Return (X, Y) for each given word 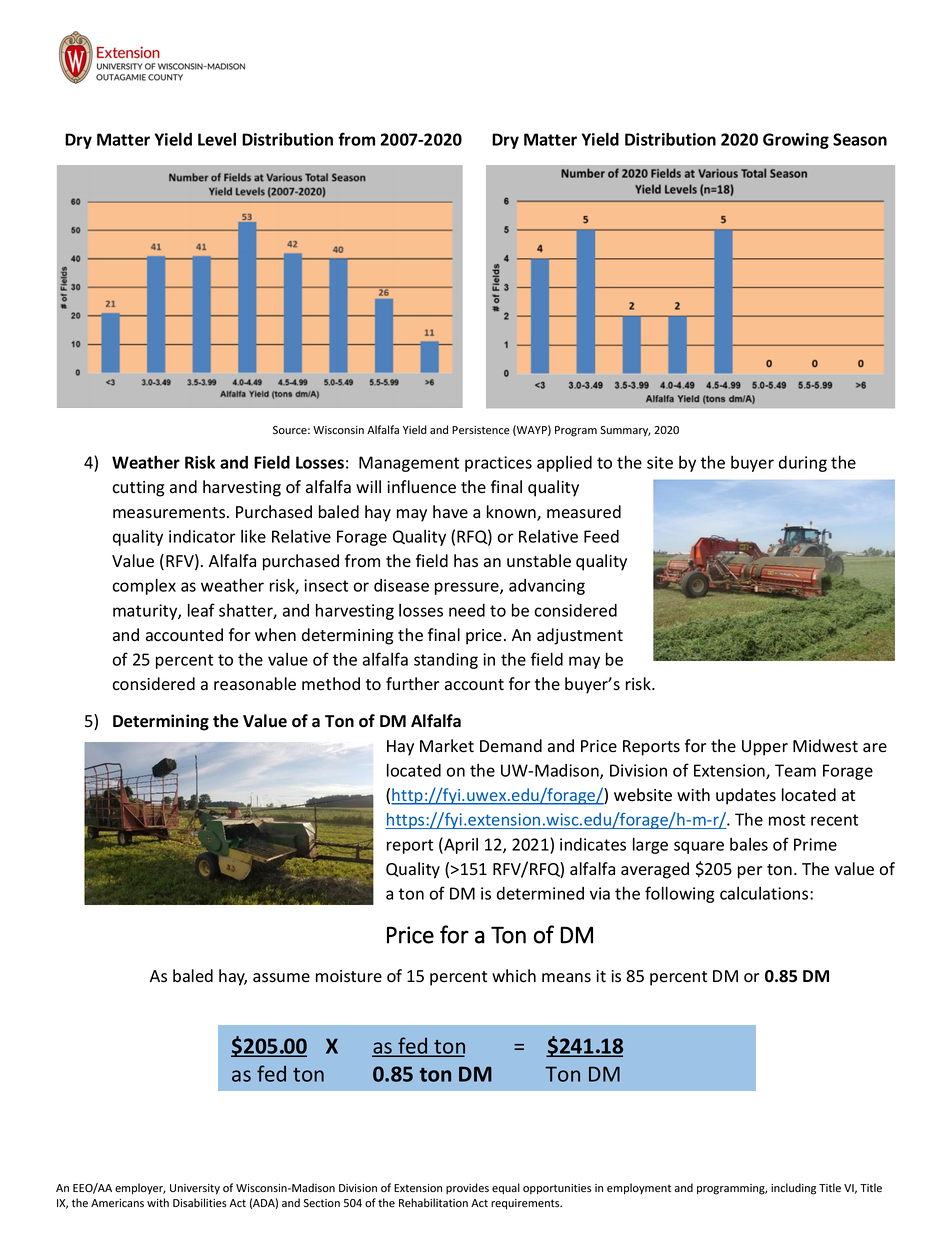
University (195, 1189)
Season (860, 139)
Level (217, 139)
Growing (796, 141)
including (793, 1189)
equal (506, 1188)
